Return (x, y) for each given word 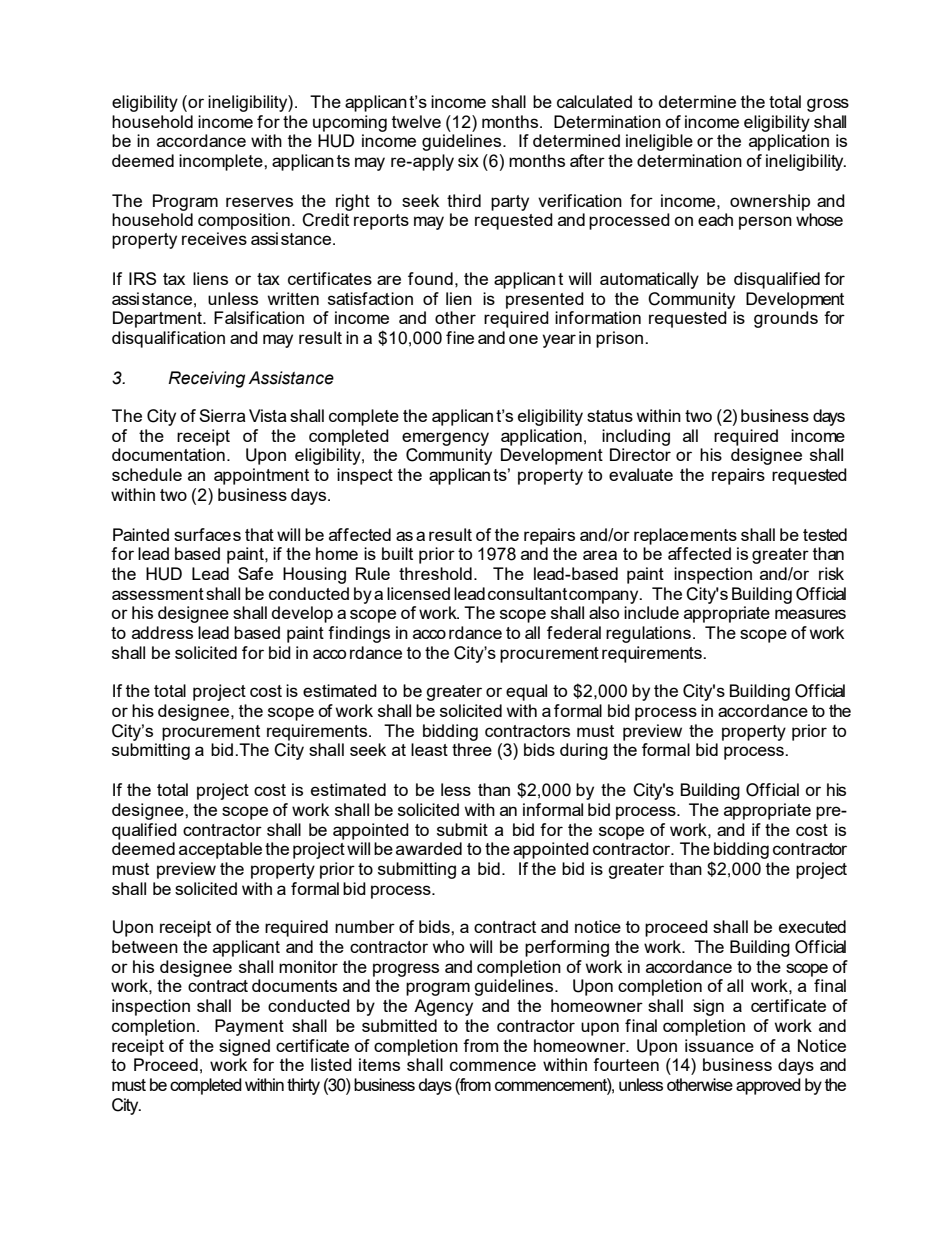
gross (828, 105)
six (468, 160)
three (472, 749)
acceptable (220, 850)
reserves (259, 202)
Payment (249, 1027)
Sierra (222, 415)
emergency (445, 439)
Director (640, 454)
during (584, 751)
